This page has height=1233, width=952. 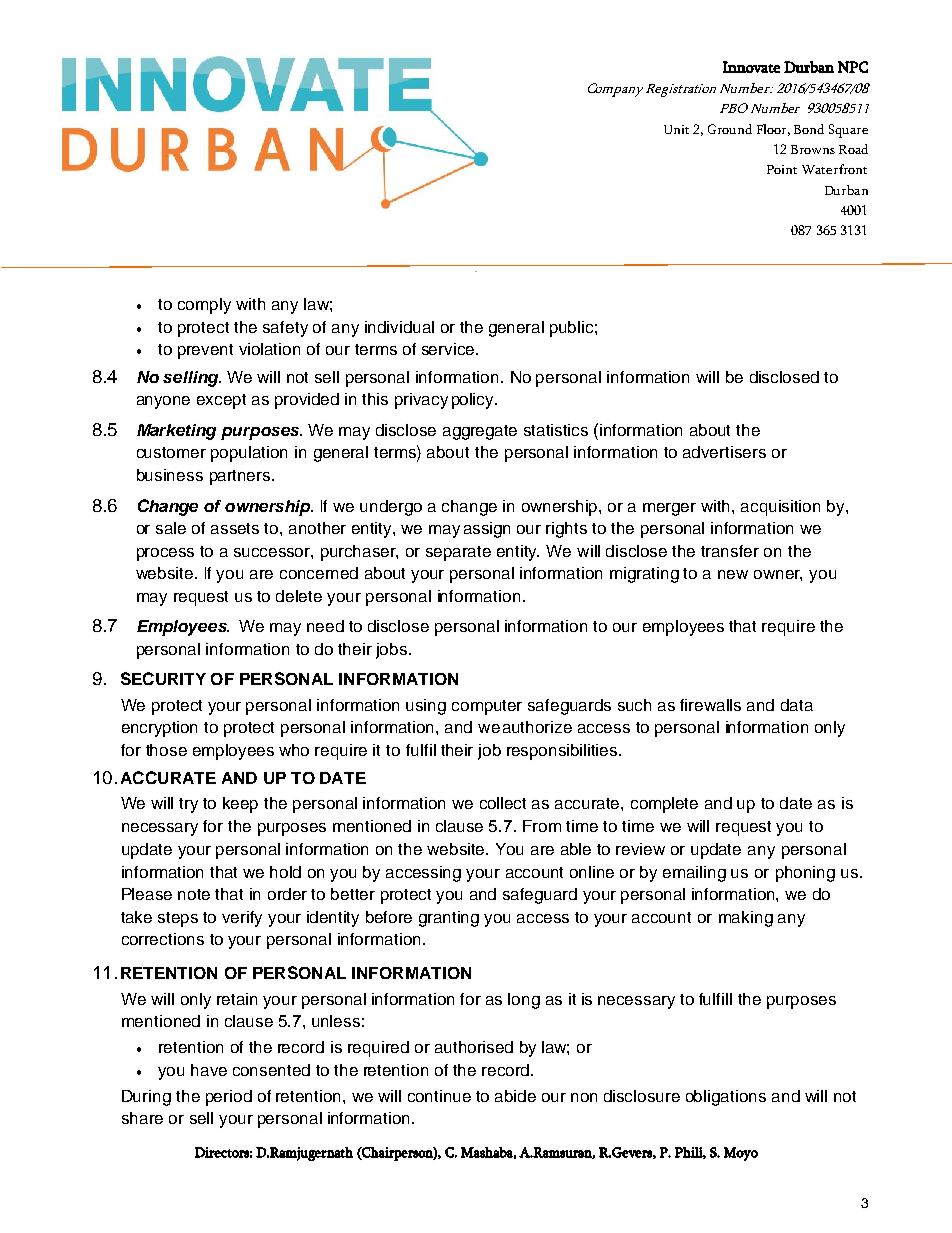 I want to click on collect, so click(x=503, y=803).
